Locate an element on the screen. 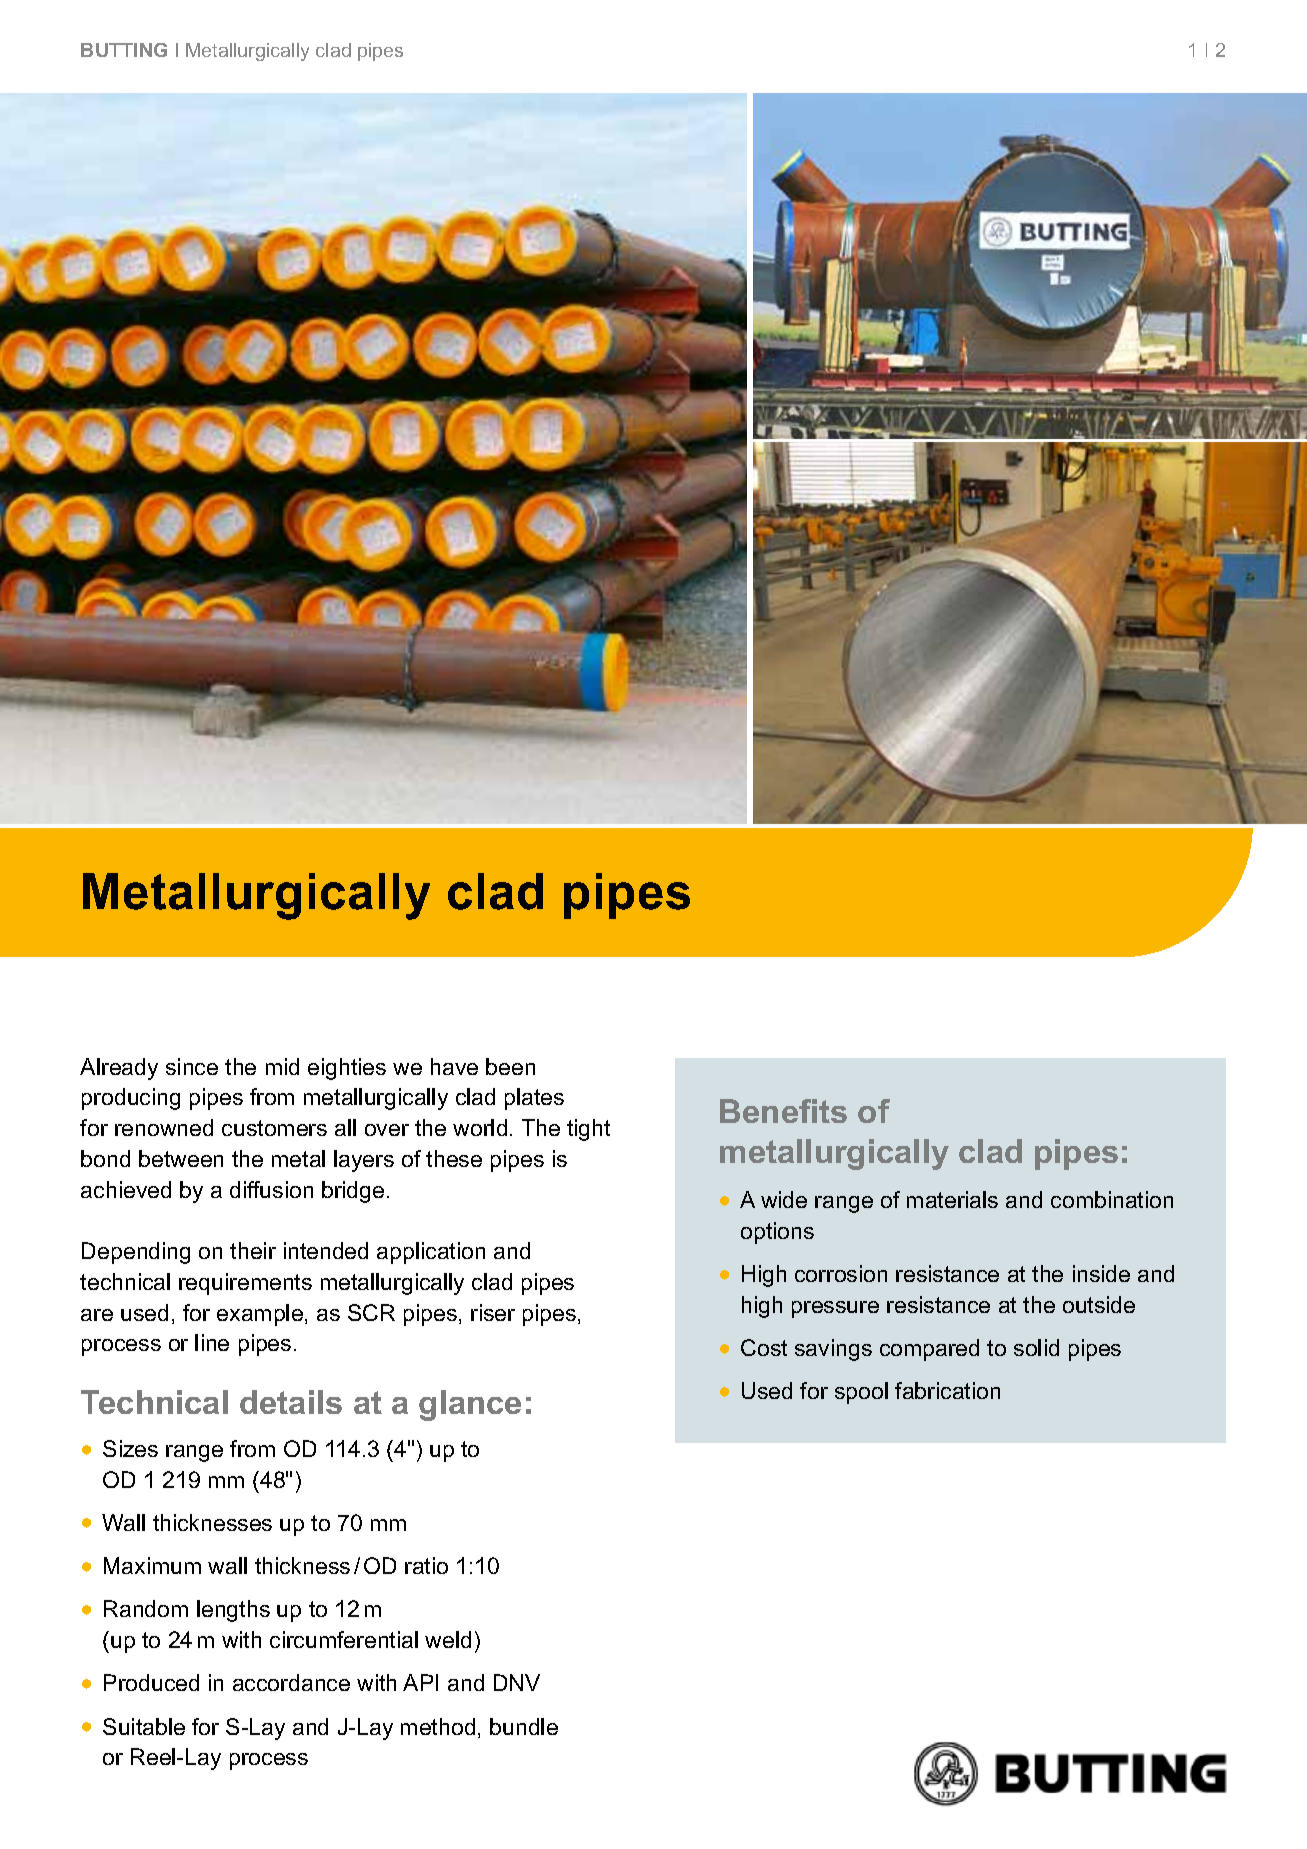 This screenshot has width=1307, height=1849. mid is located at coordinates (282, 1066).
